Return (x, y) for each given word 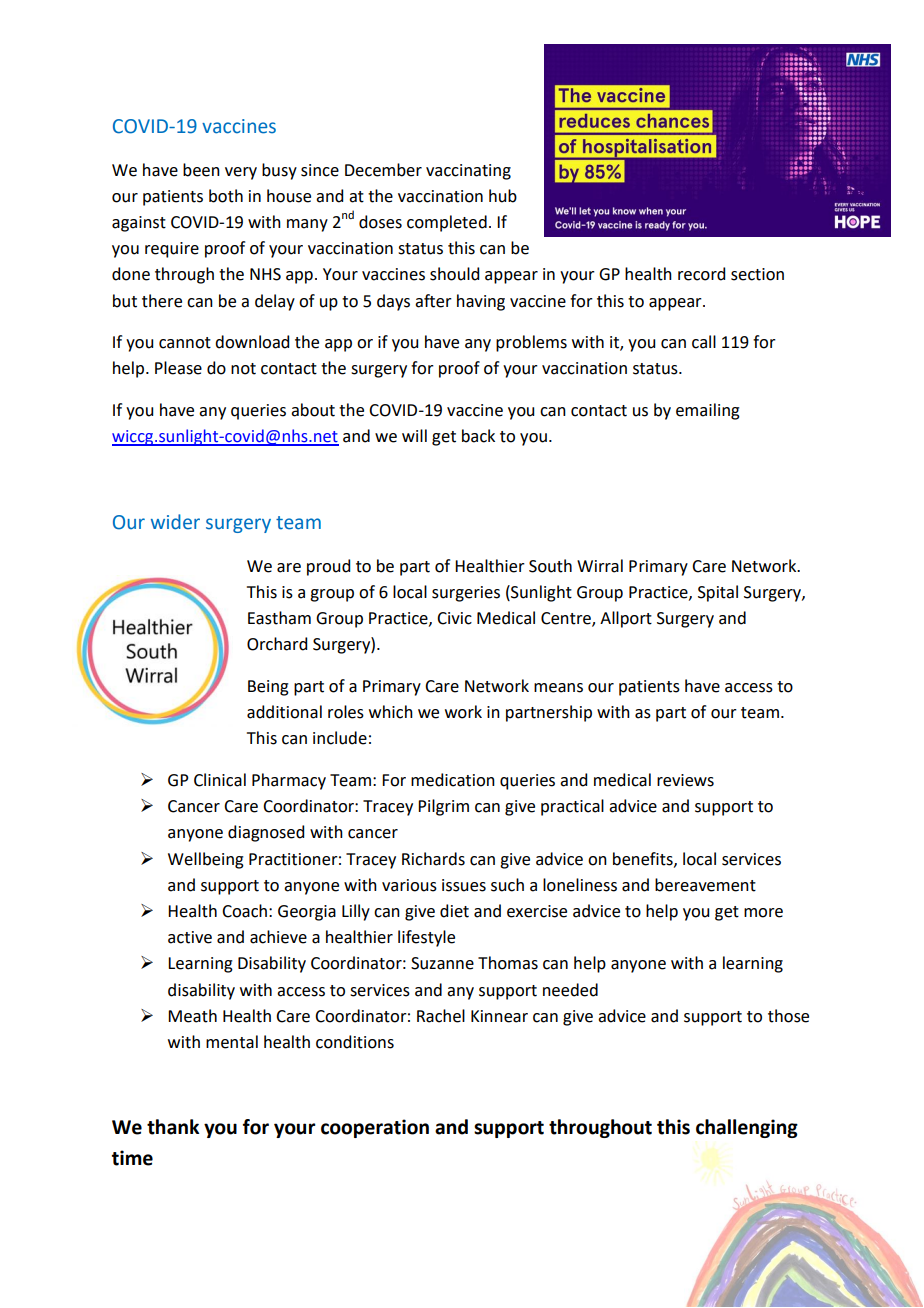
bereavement (705, 885)
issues (464, 885)
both (226, 196)
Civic (454, 618)
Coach (244, 911)
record (701, 274)
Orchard (277, 644)
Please (178, 368)
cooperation (375, 1128)
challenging (747, 1128)
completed (447, 223)
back (478, 436)
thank (173, 1127)
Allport (626, 619)
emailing (708, 411)
